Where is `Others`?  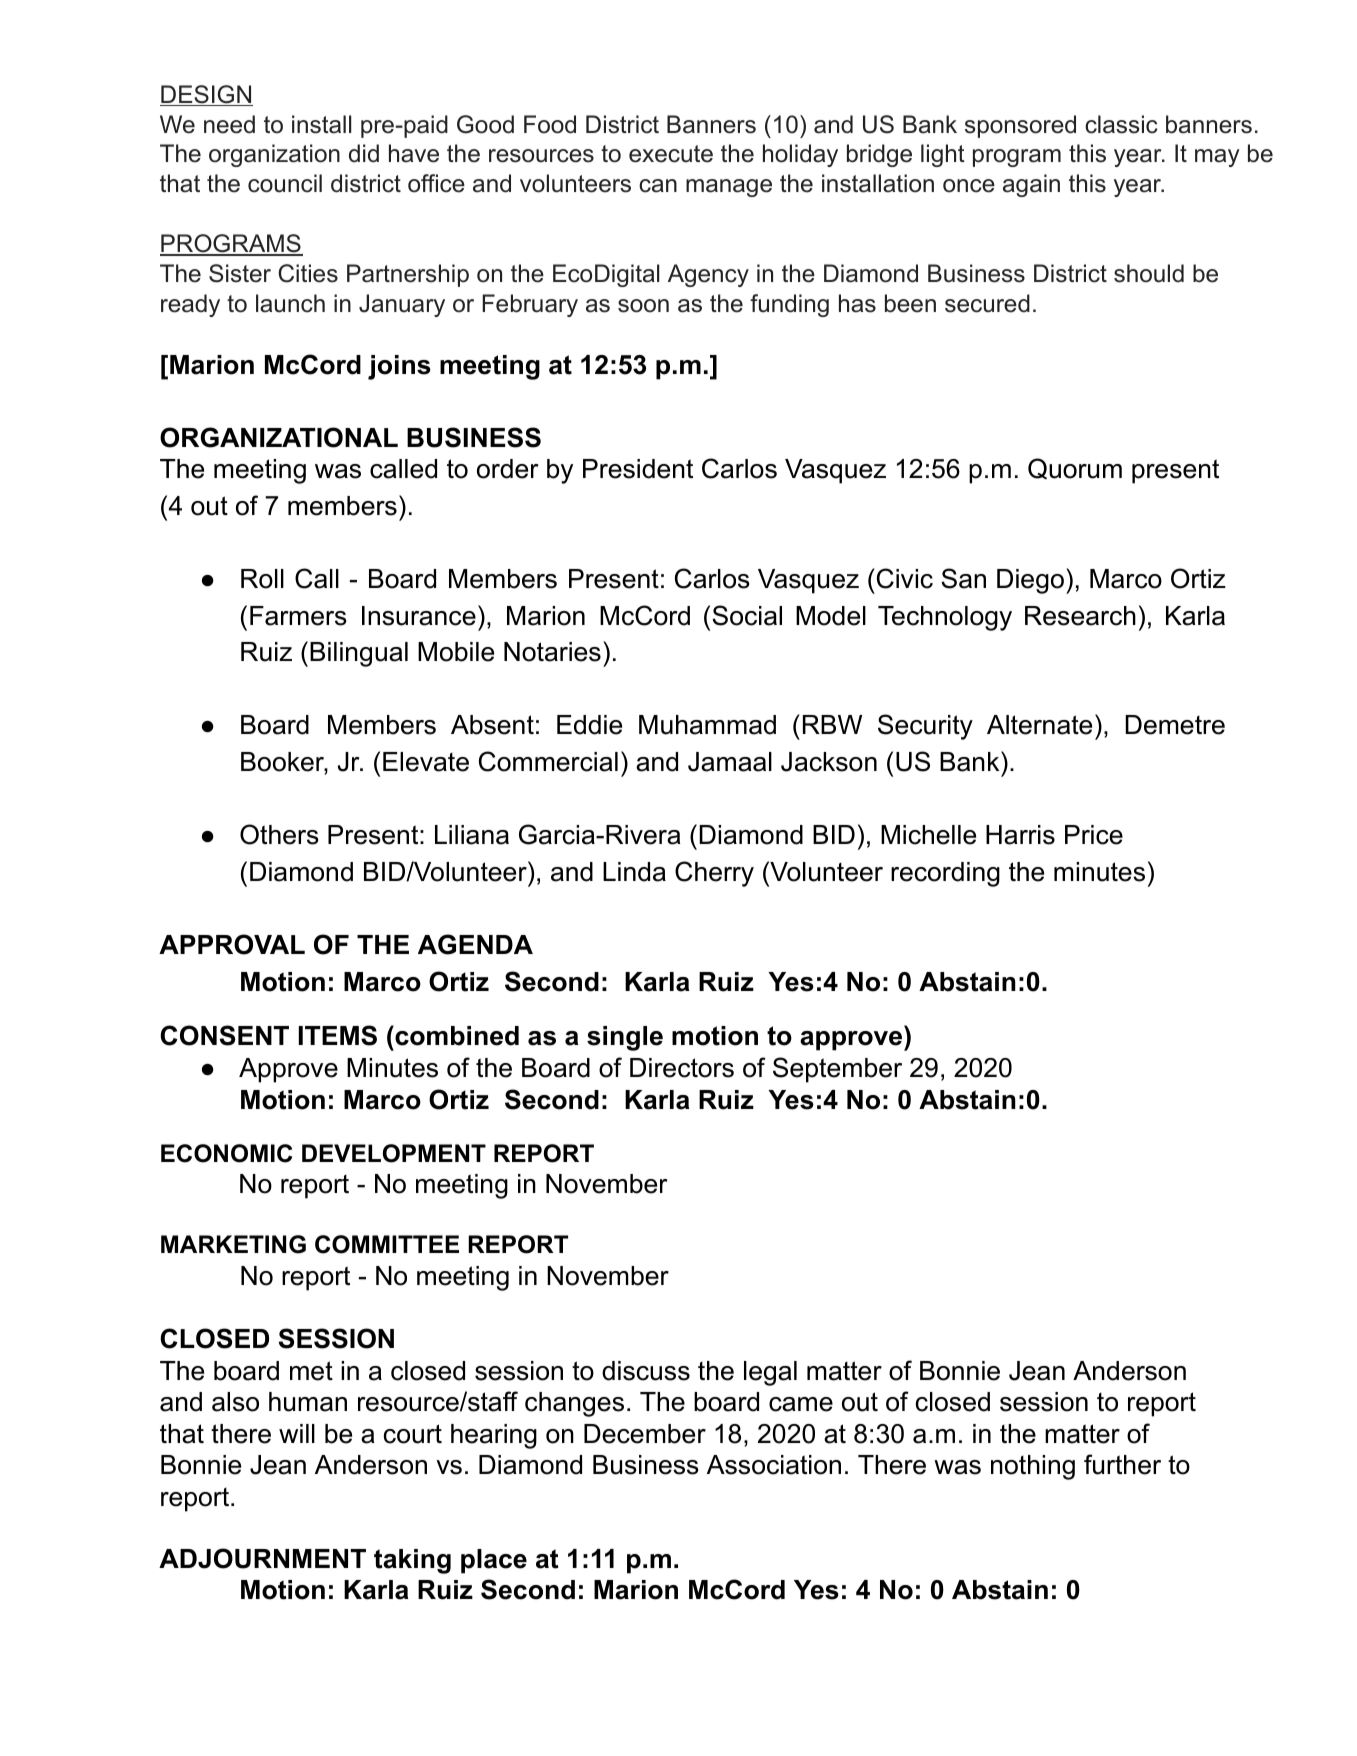 Others is located at coordinates (279, 834).
